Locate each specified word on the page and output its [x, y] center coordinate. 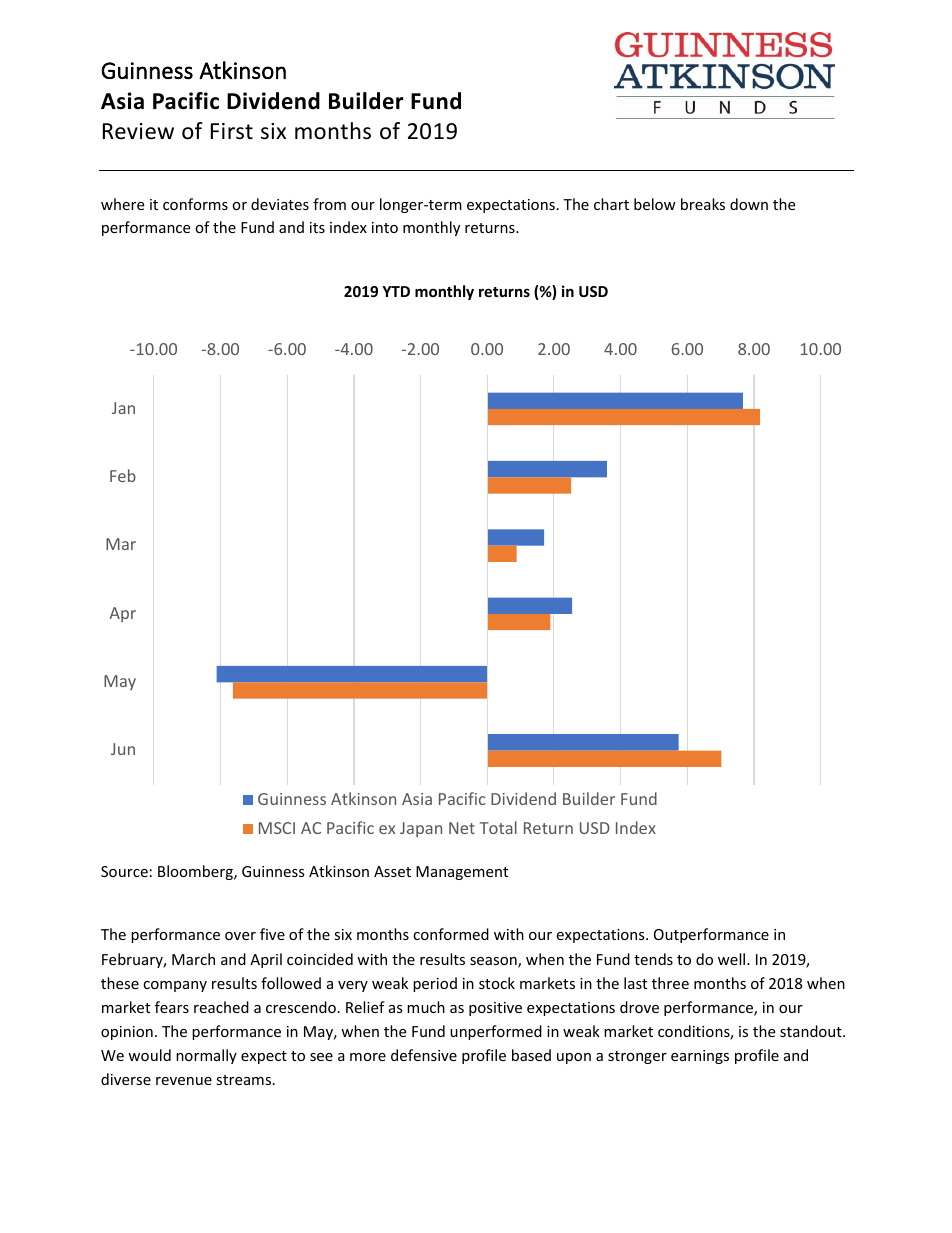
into [385, 227]
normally [206, 1056]
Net [462, 828]
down [749, 204]
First [232, 131]
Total [498, 827]
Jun [123, 749]
